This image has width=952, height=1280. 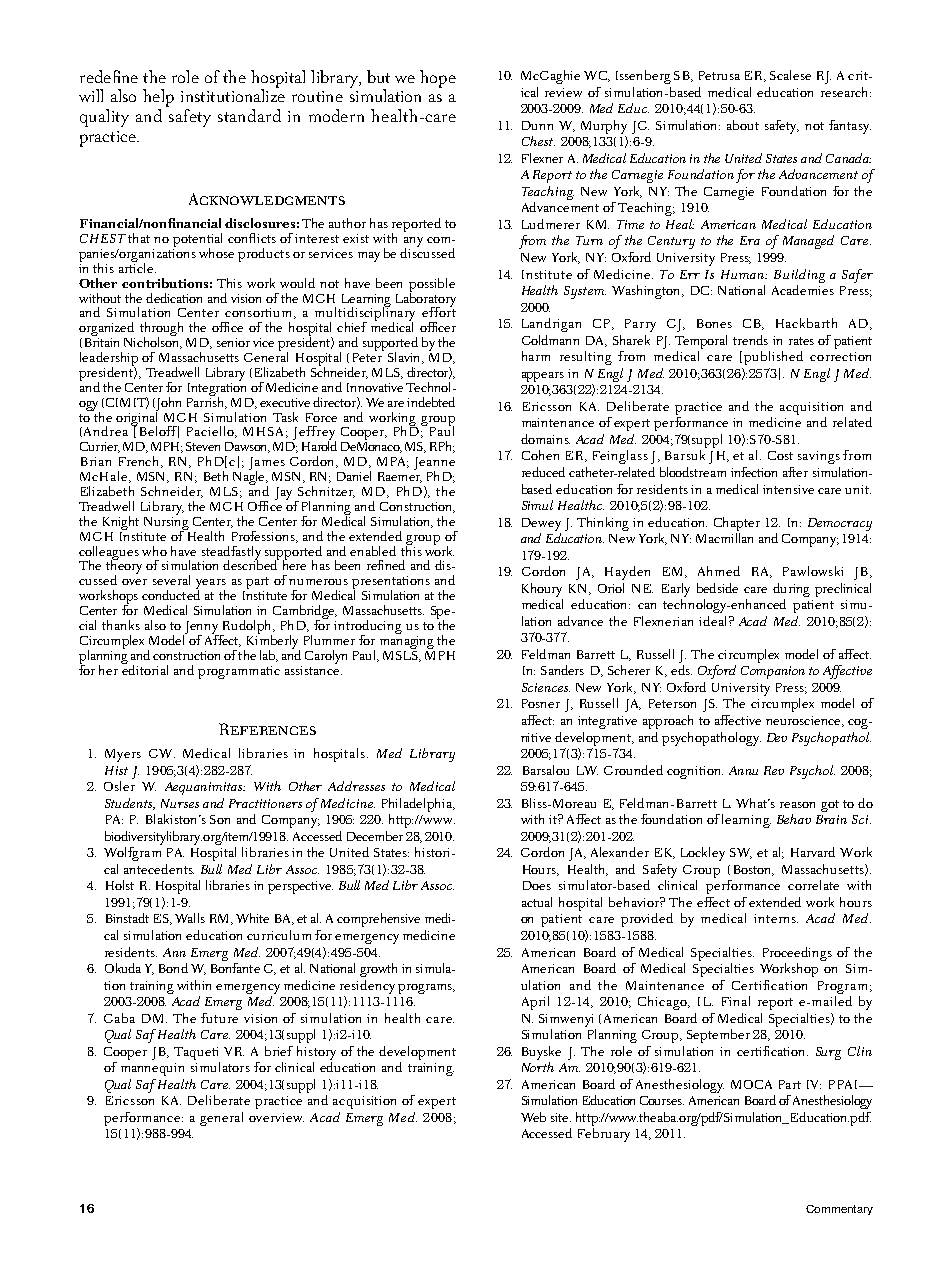 I want to click on indebted, so click(x=431, y=402).
